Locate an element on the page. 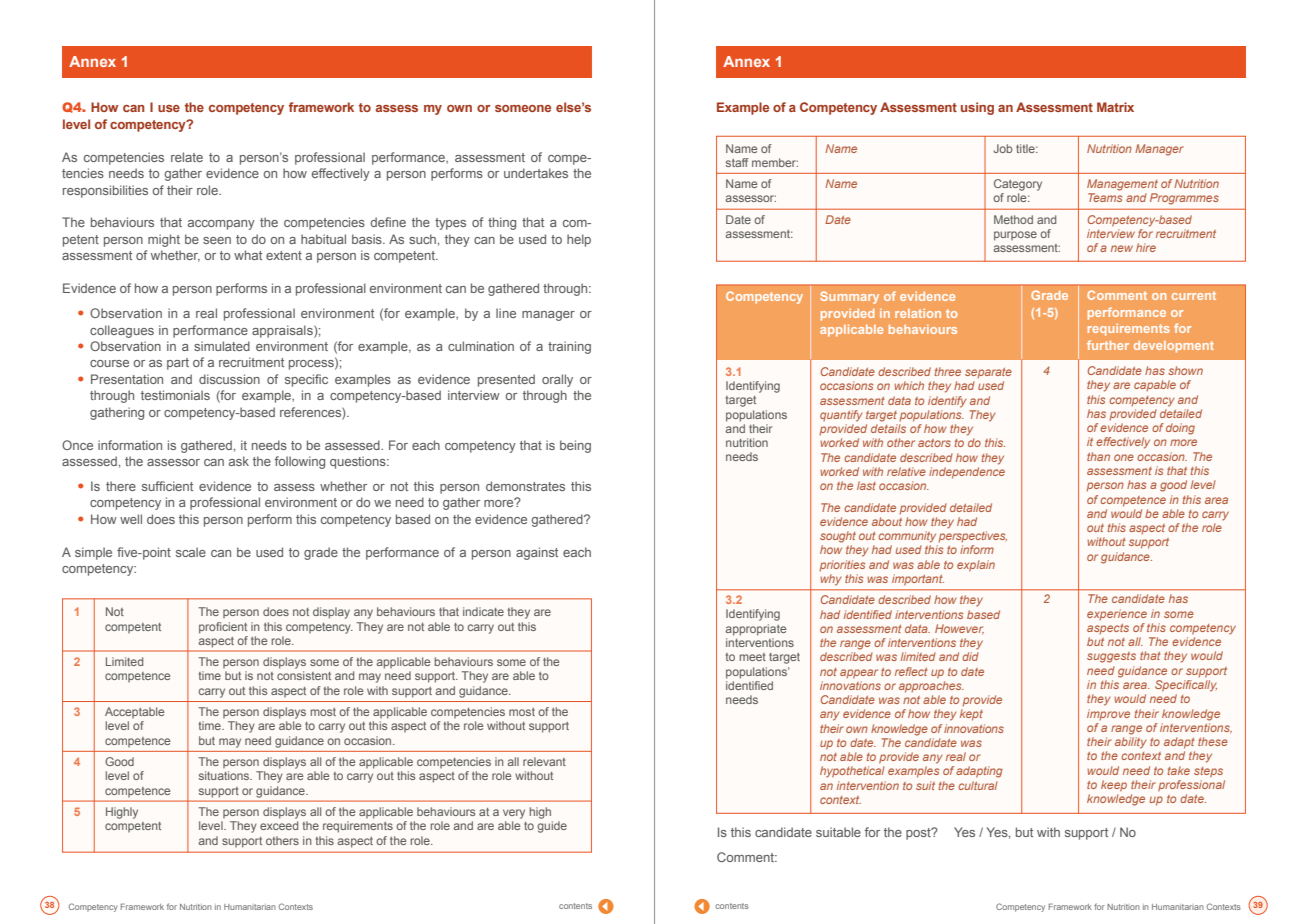 Image resolution: width=1308 pixels, height=924 pixels. being is located at coordinates (575, 446).
